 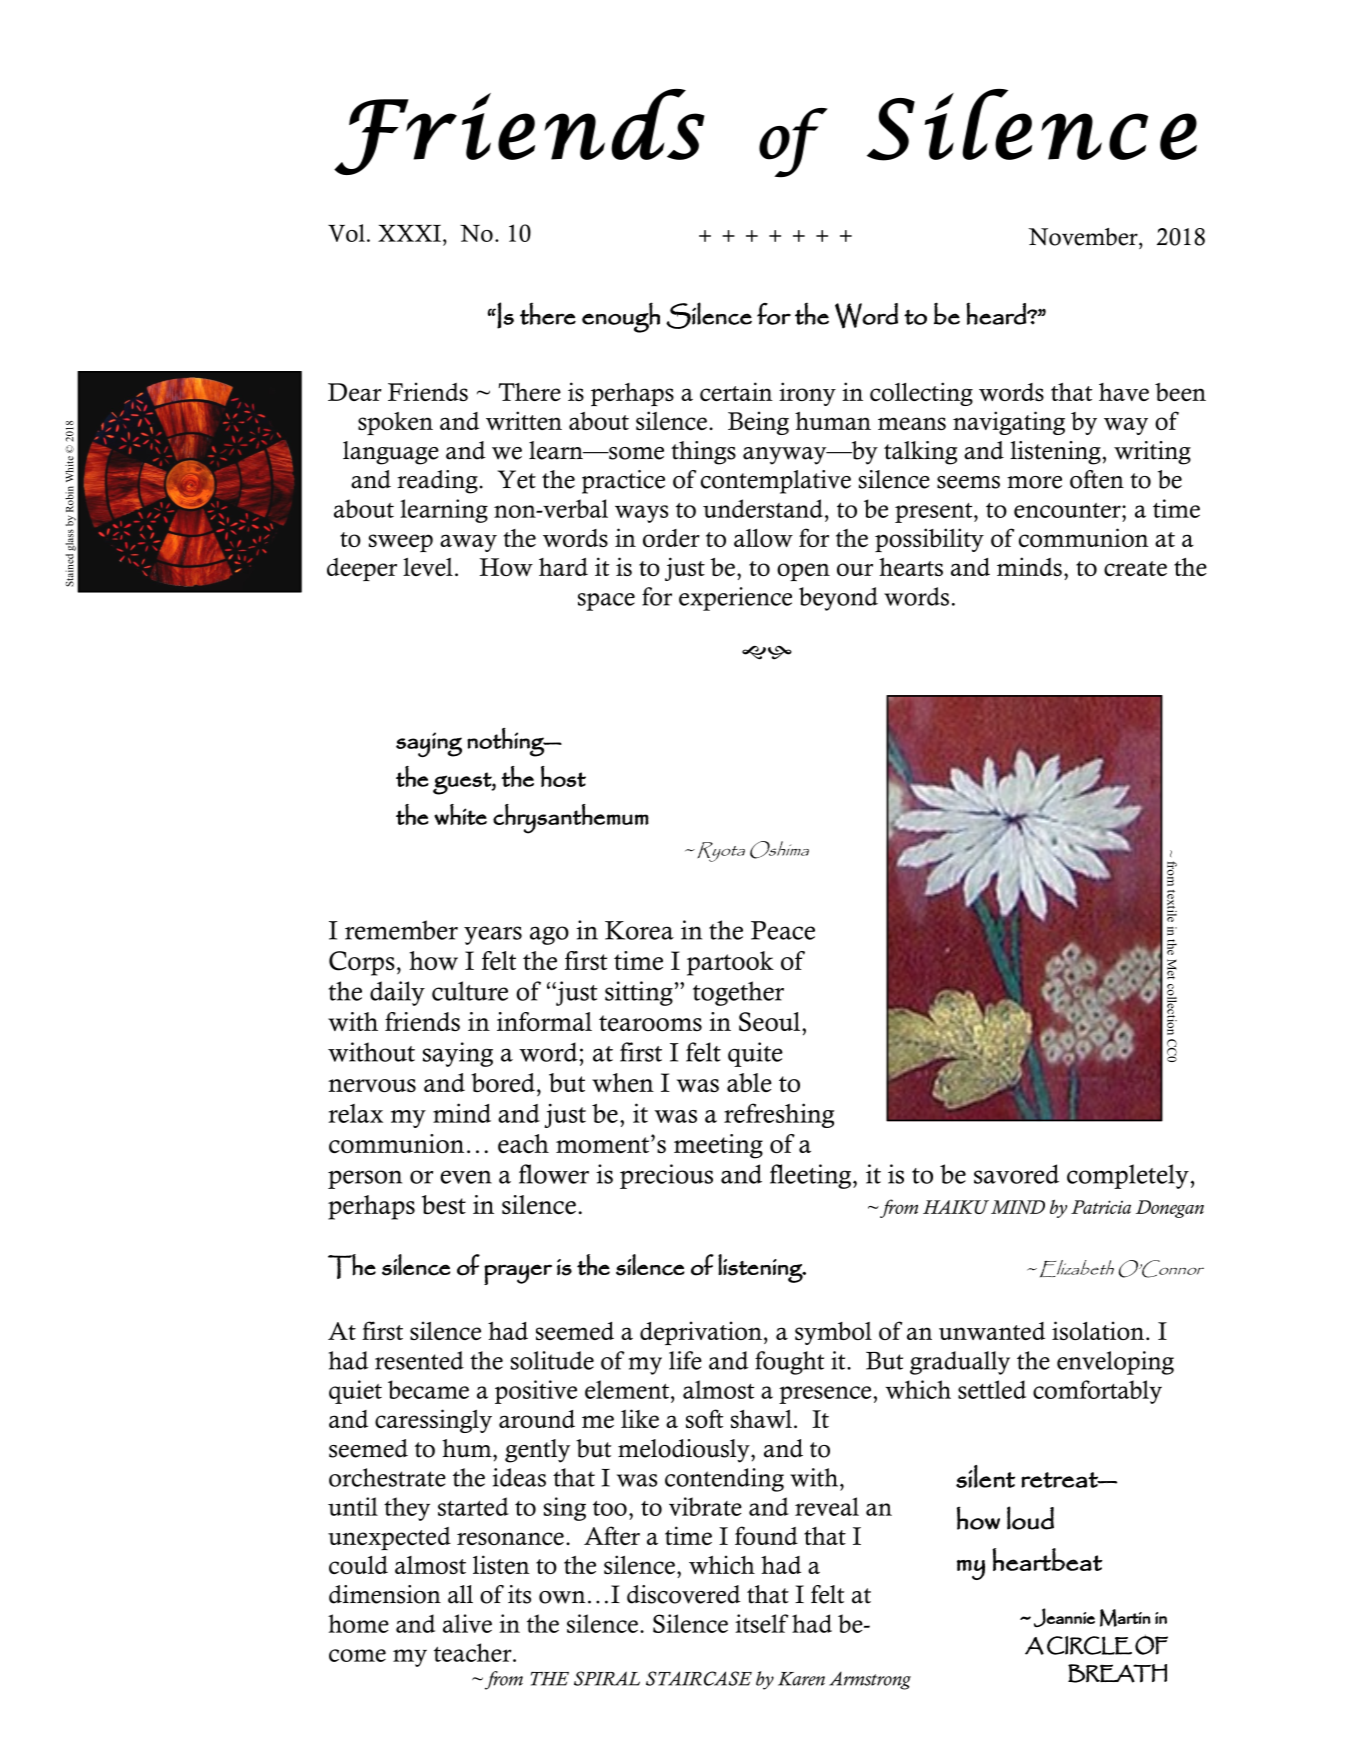 What do you see at coordinates (470, 991) in the image?
I see `culture` at bounding box center [470, 991].
